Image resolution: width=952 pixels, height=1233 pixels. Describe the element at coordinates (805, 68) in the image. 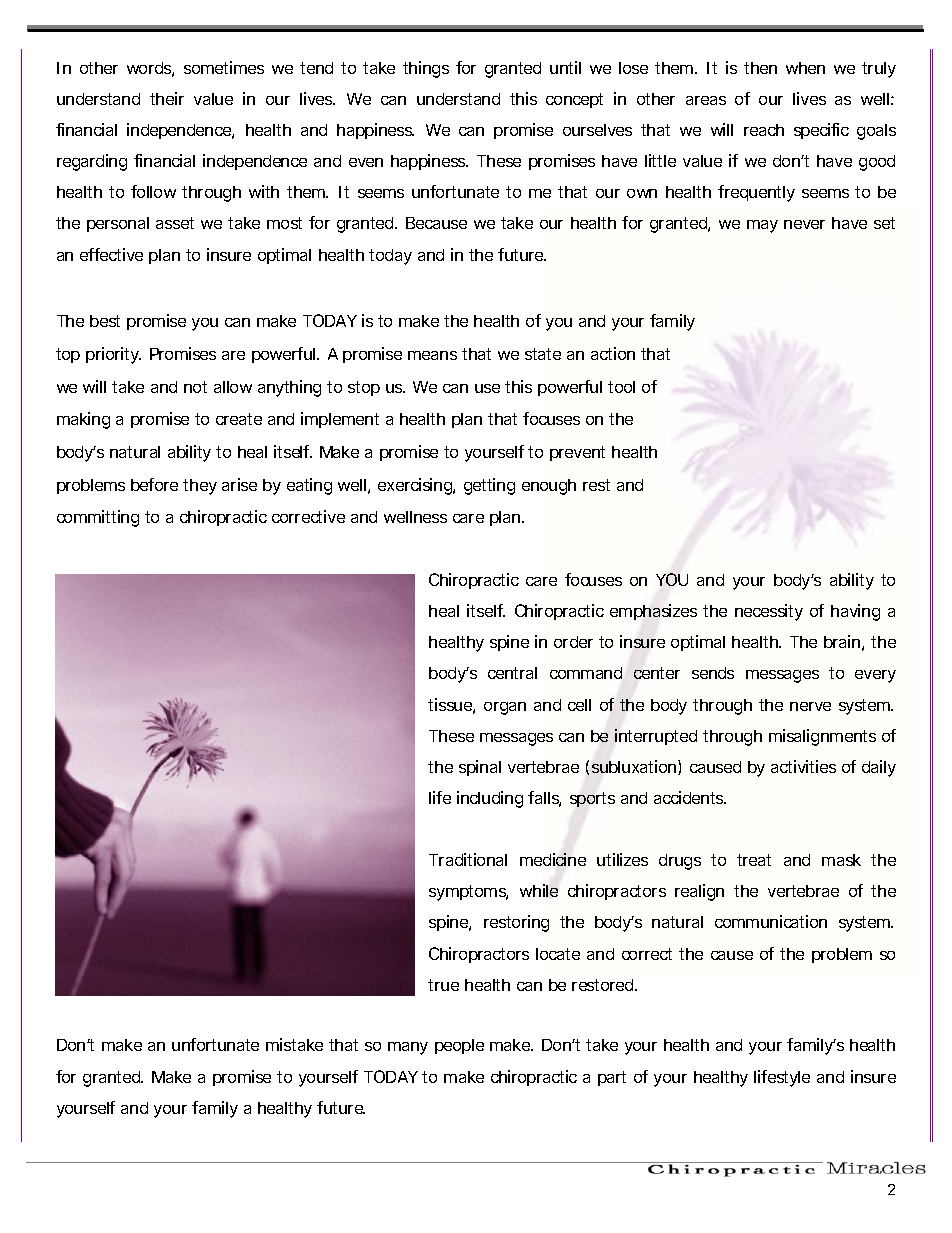

I see `when` at that location.
